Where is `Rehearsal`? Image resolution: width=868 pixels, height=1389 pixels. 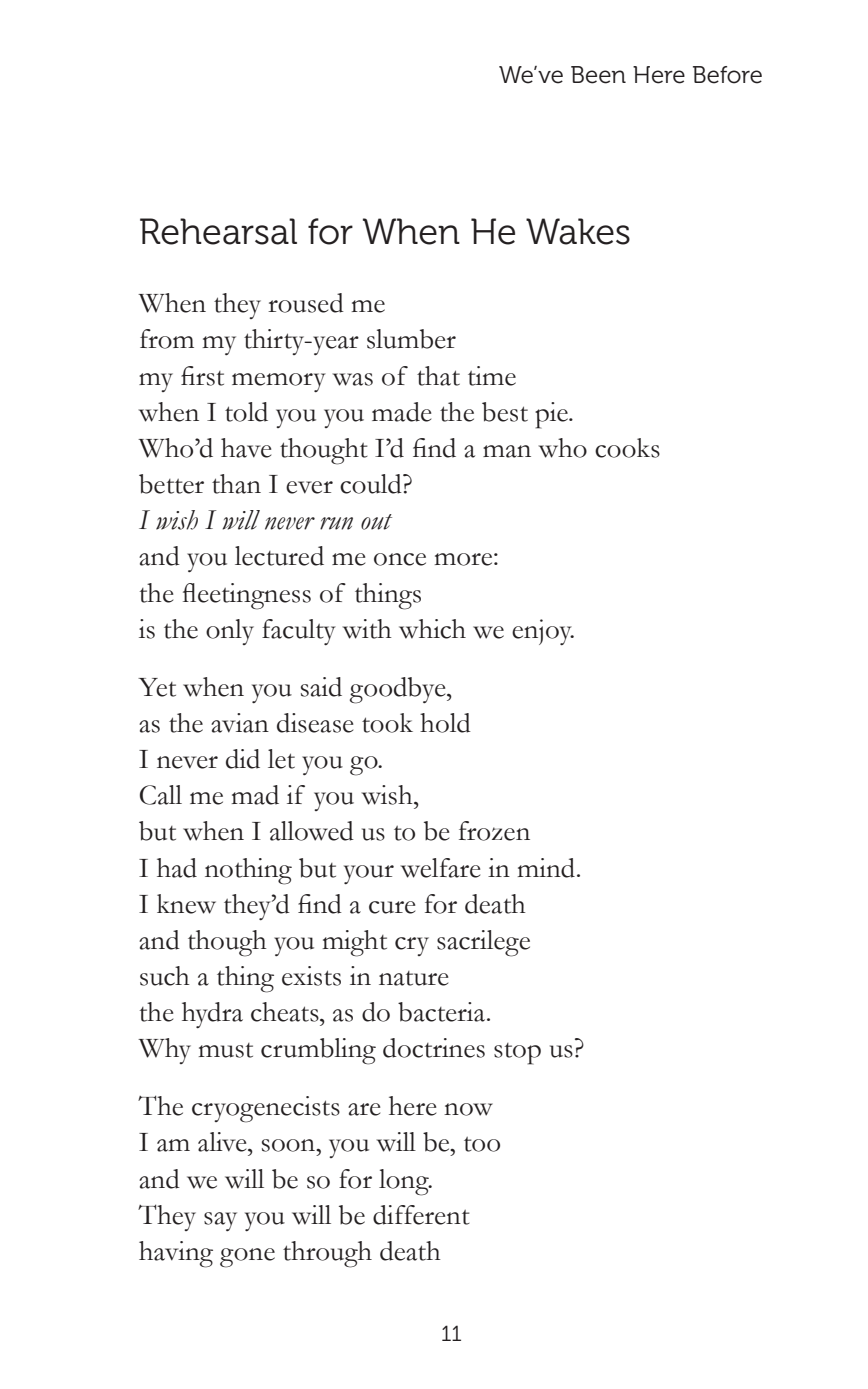
Rehearsal is located at coordinates (218, 231).
